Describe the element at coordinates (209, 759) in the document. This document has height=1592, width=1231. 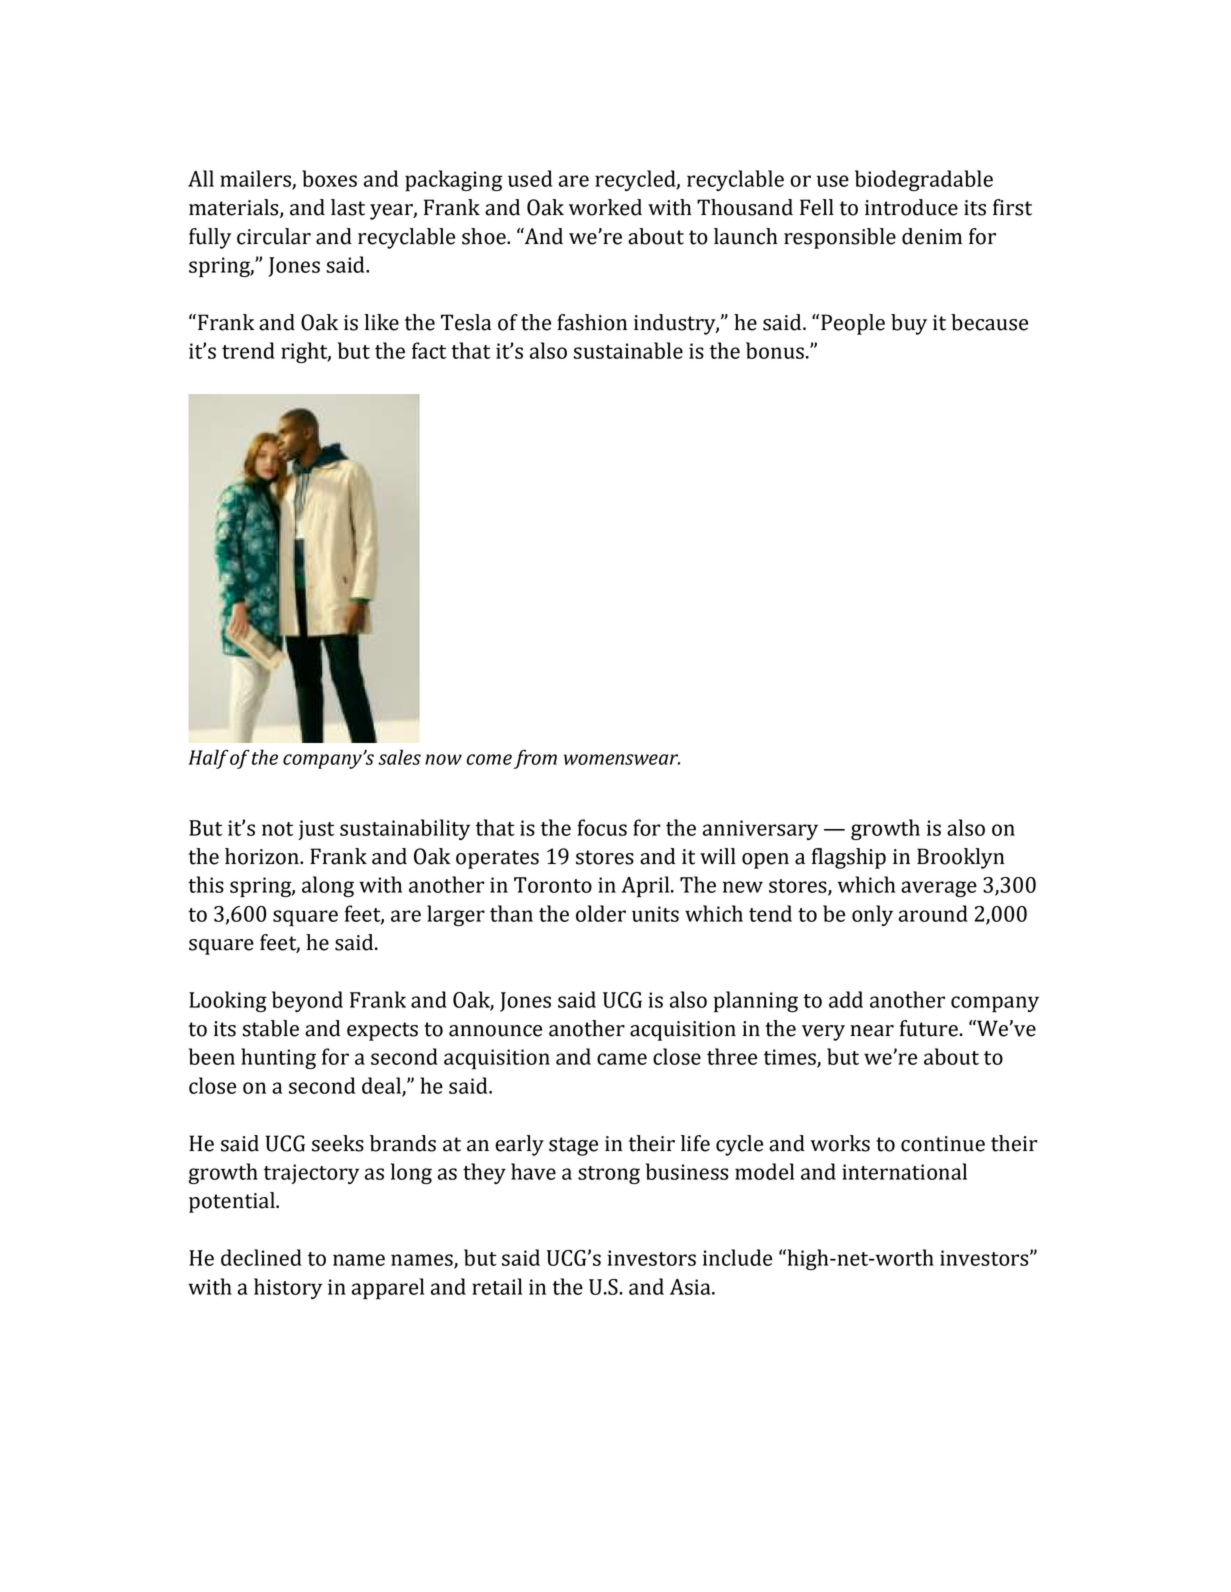
I see `Half` at that location.
